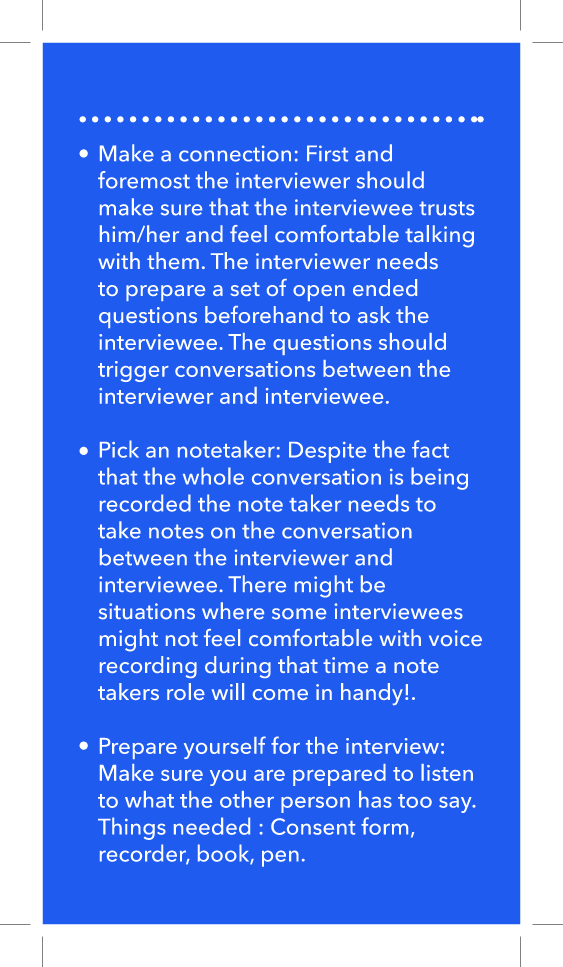 The width and height of the screenshot is (563, 967). Describe the element at coordinates (430, 449) in the screenshot. I see `fact` at that location.
